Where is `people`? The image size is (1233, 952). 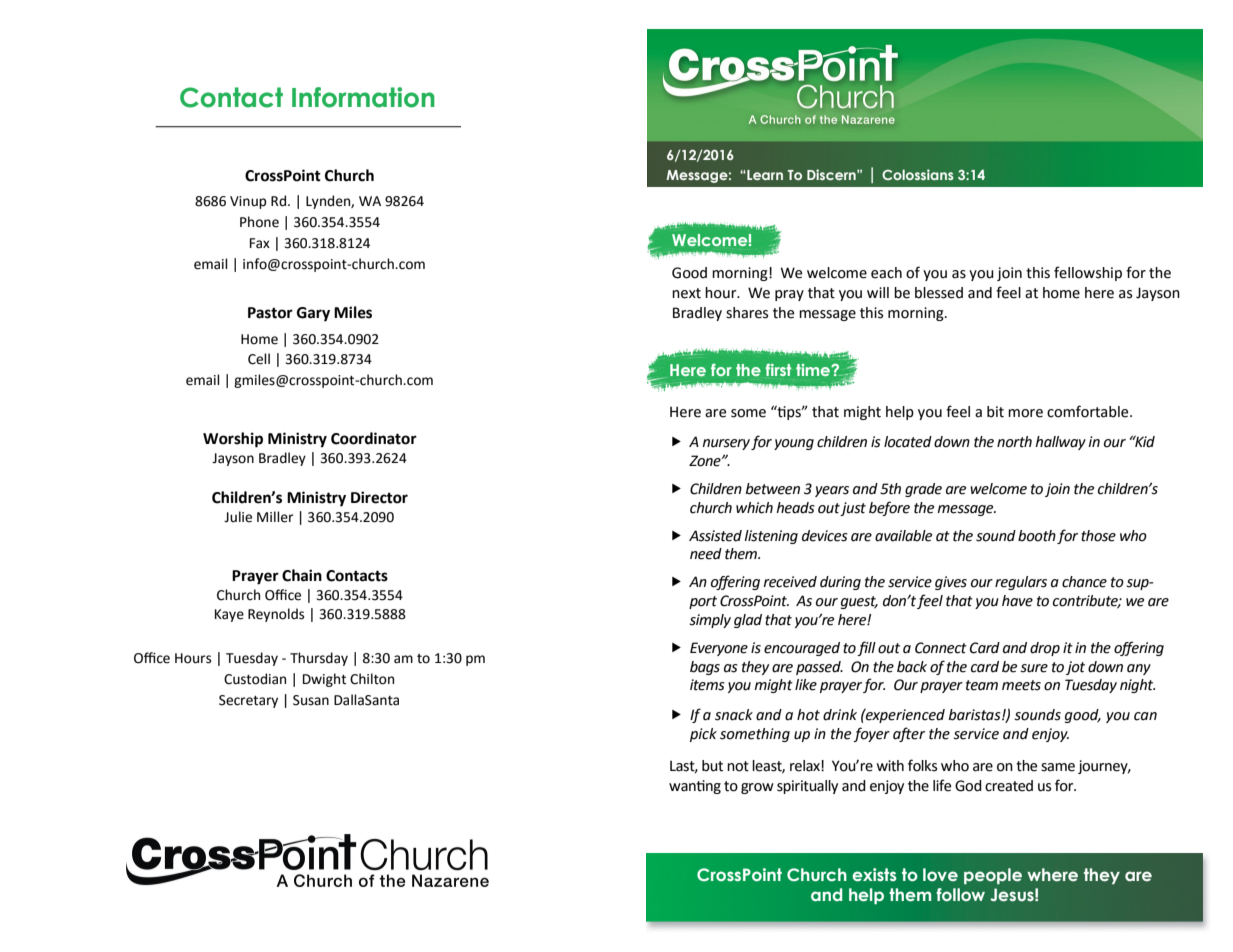
people is located at coordinates (993, 876).
